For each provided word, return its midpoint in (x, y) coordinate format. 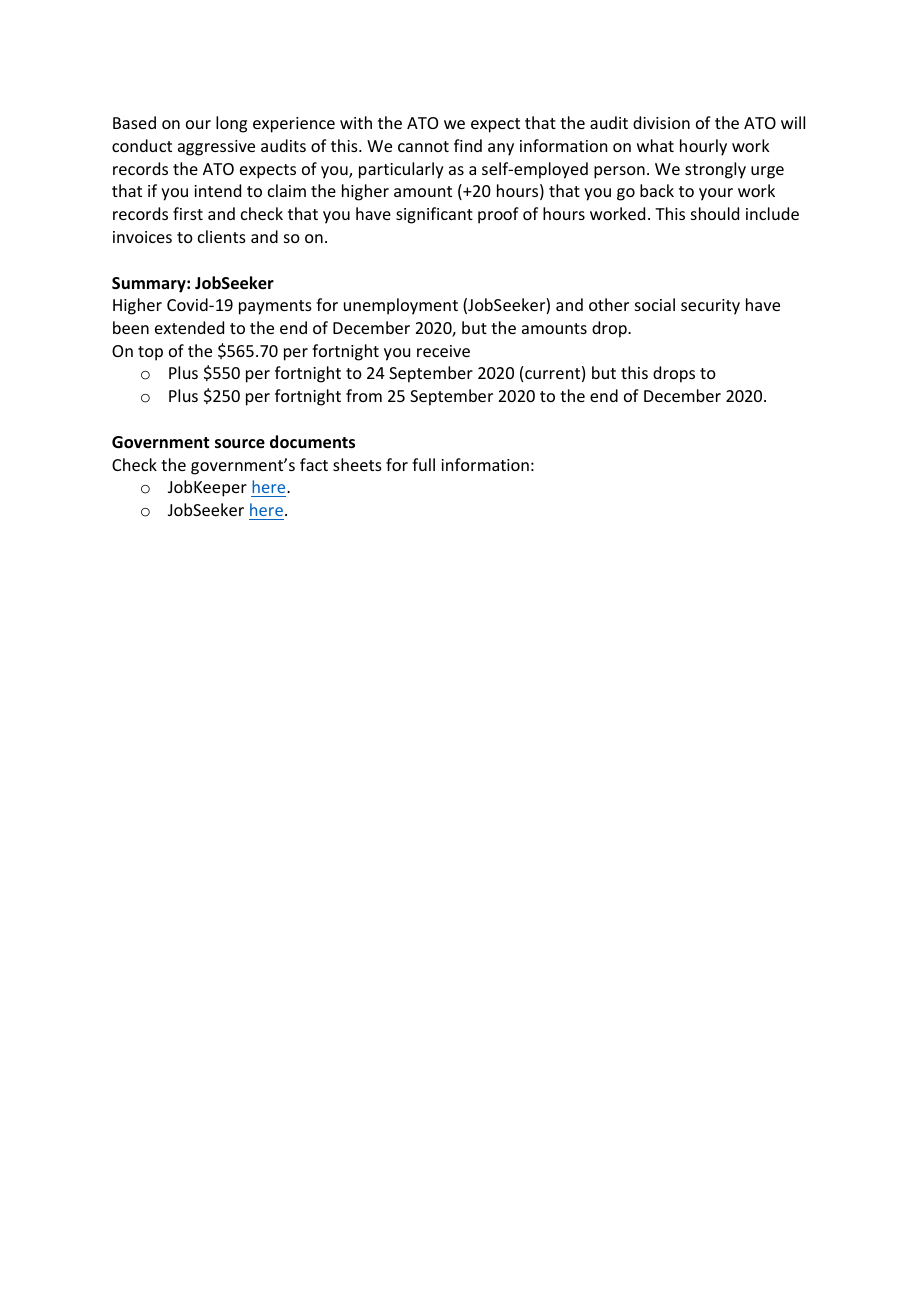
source (240, 444)
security (710, 307)
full (423, 464)
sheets (357, 464)
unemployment (401, 306)
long (231, 124)
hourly (703, 147)
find (468, 145)
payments (275, 307)
